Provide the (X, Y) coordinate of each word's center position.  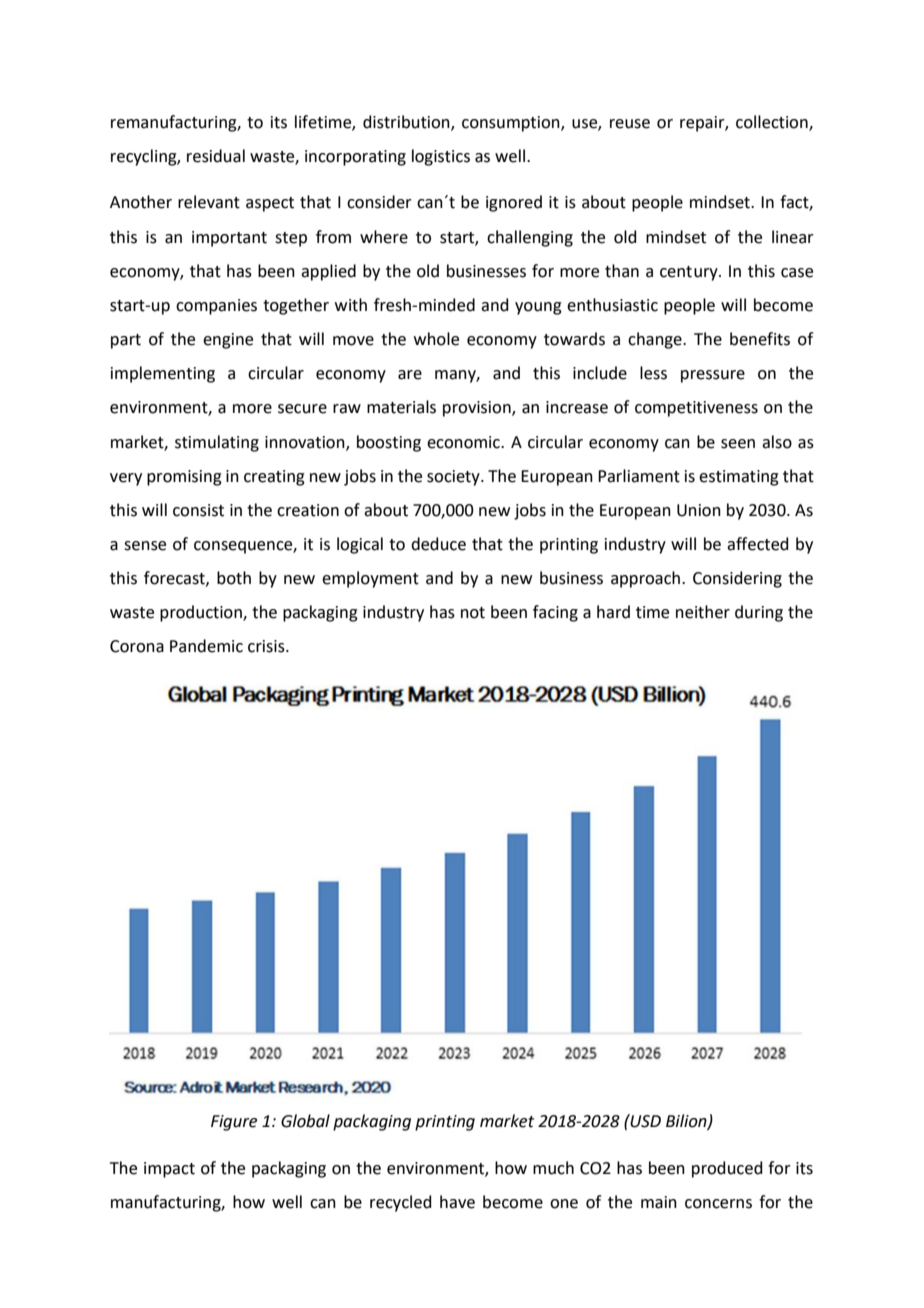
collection (773, 122)
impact (169, 1170)
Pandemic (206, 646)
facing (555, 613)
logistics (441, 157)
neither (703, 612)
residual (216, 156)
